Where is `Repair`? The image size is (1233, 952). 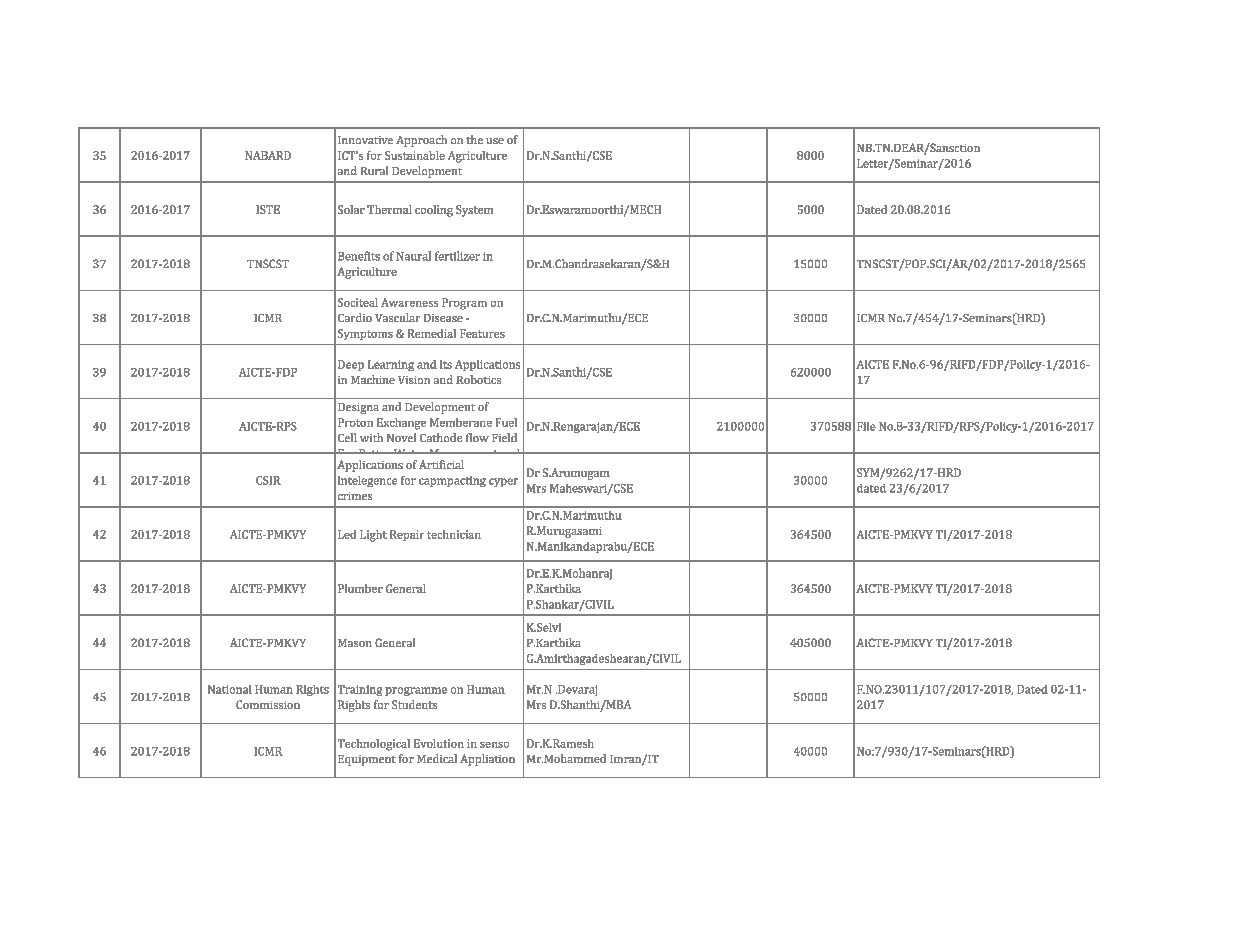 Repair is located at coordinates (407, 535).
